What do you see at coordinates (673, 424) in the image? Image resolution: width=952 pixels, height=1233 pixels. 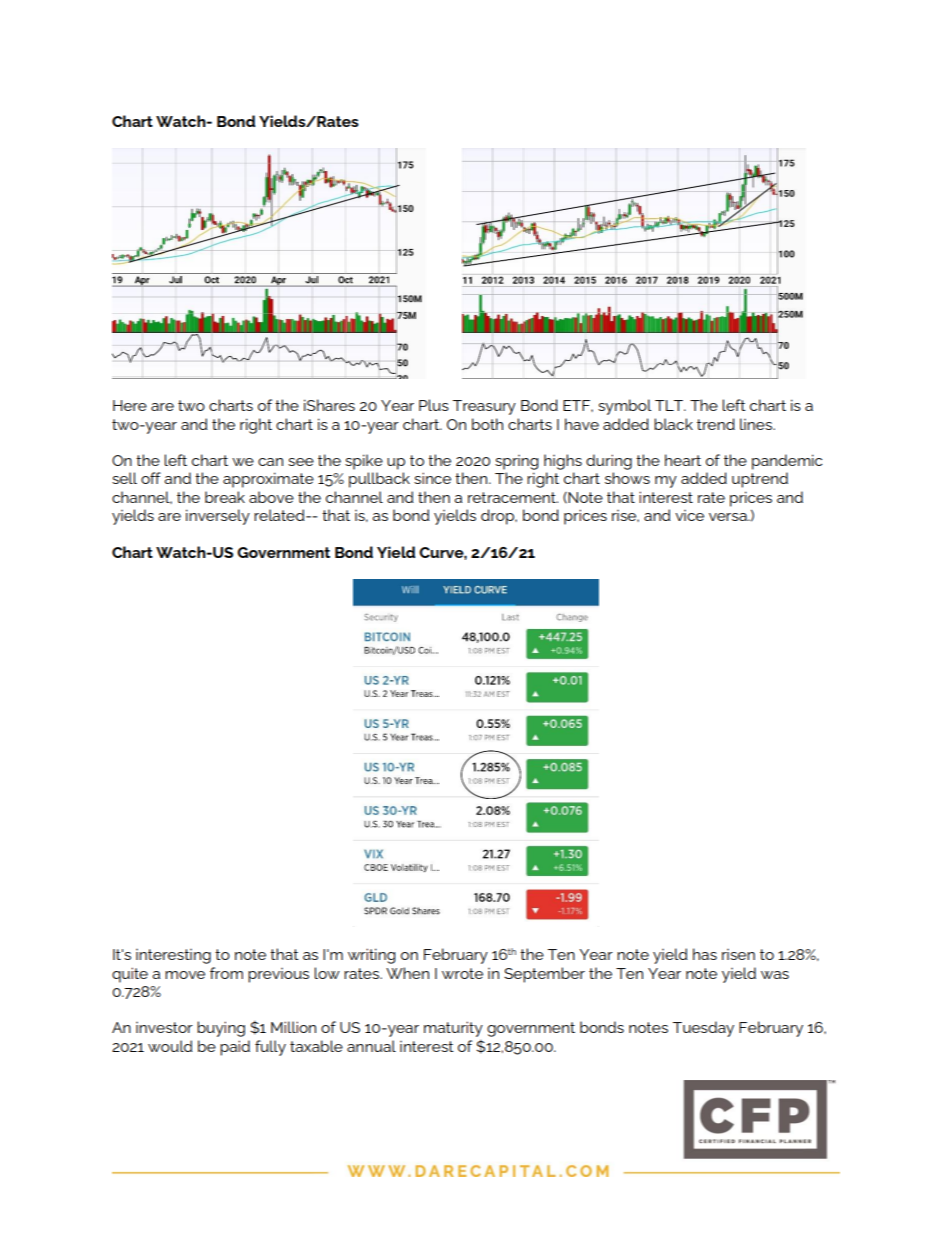 I see `black` at bounding box center [673, 424].
